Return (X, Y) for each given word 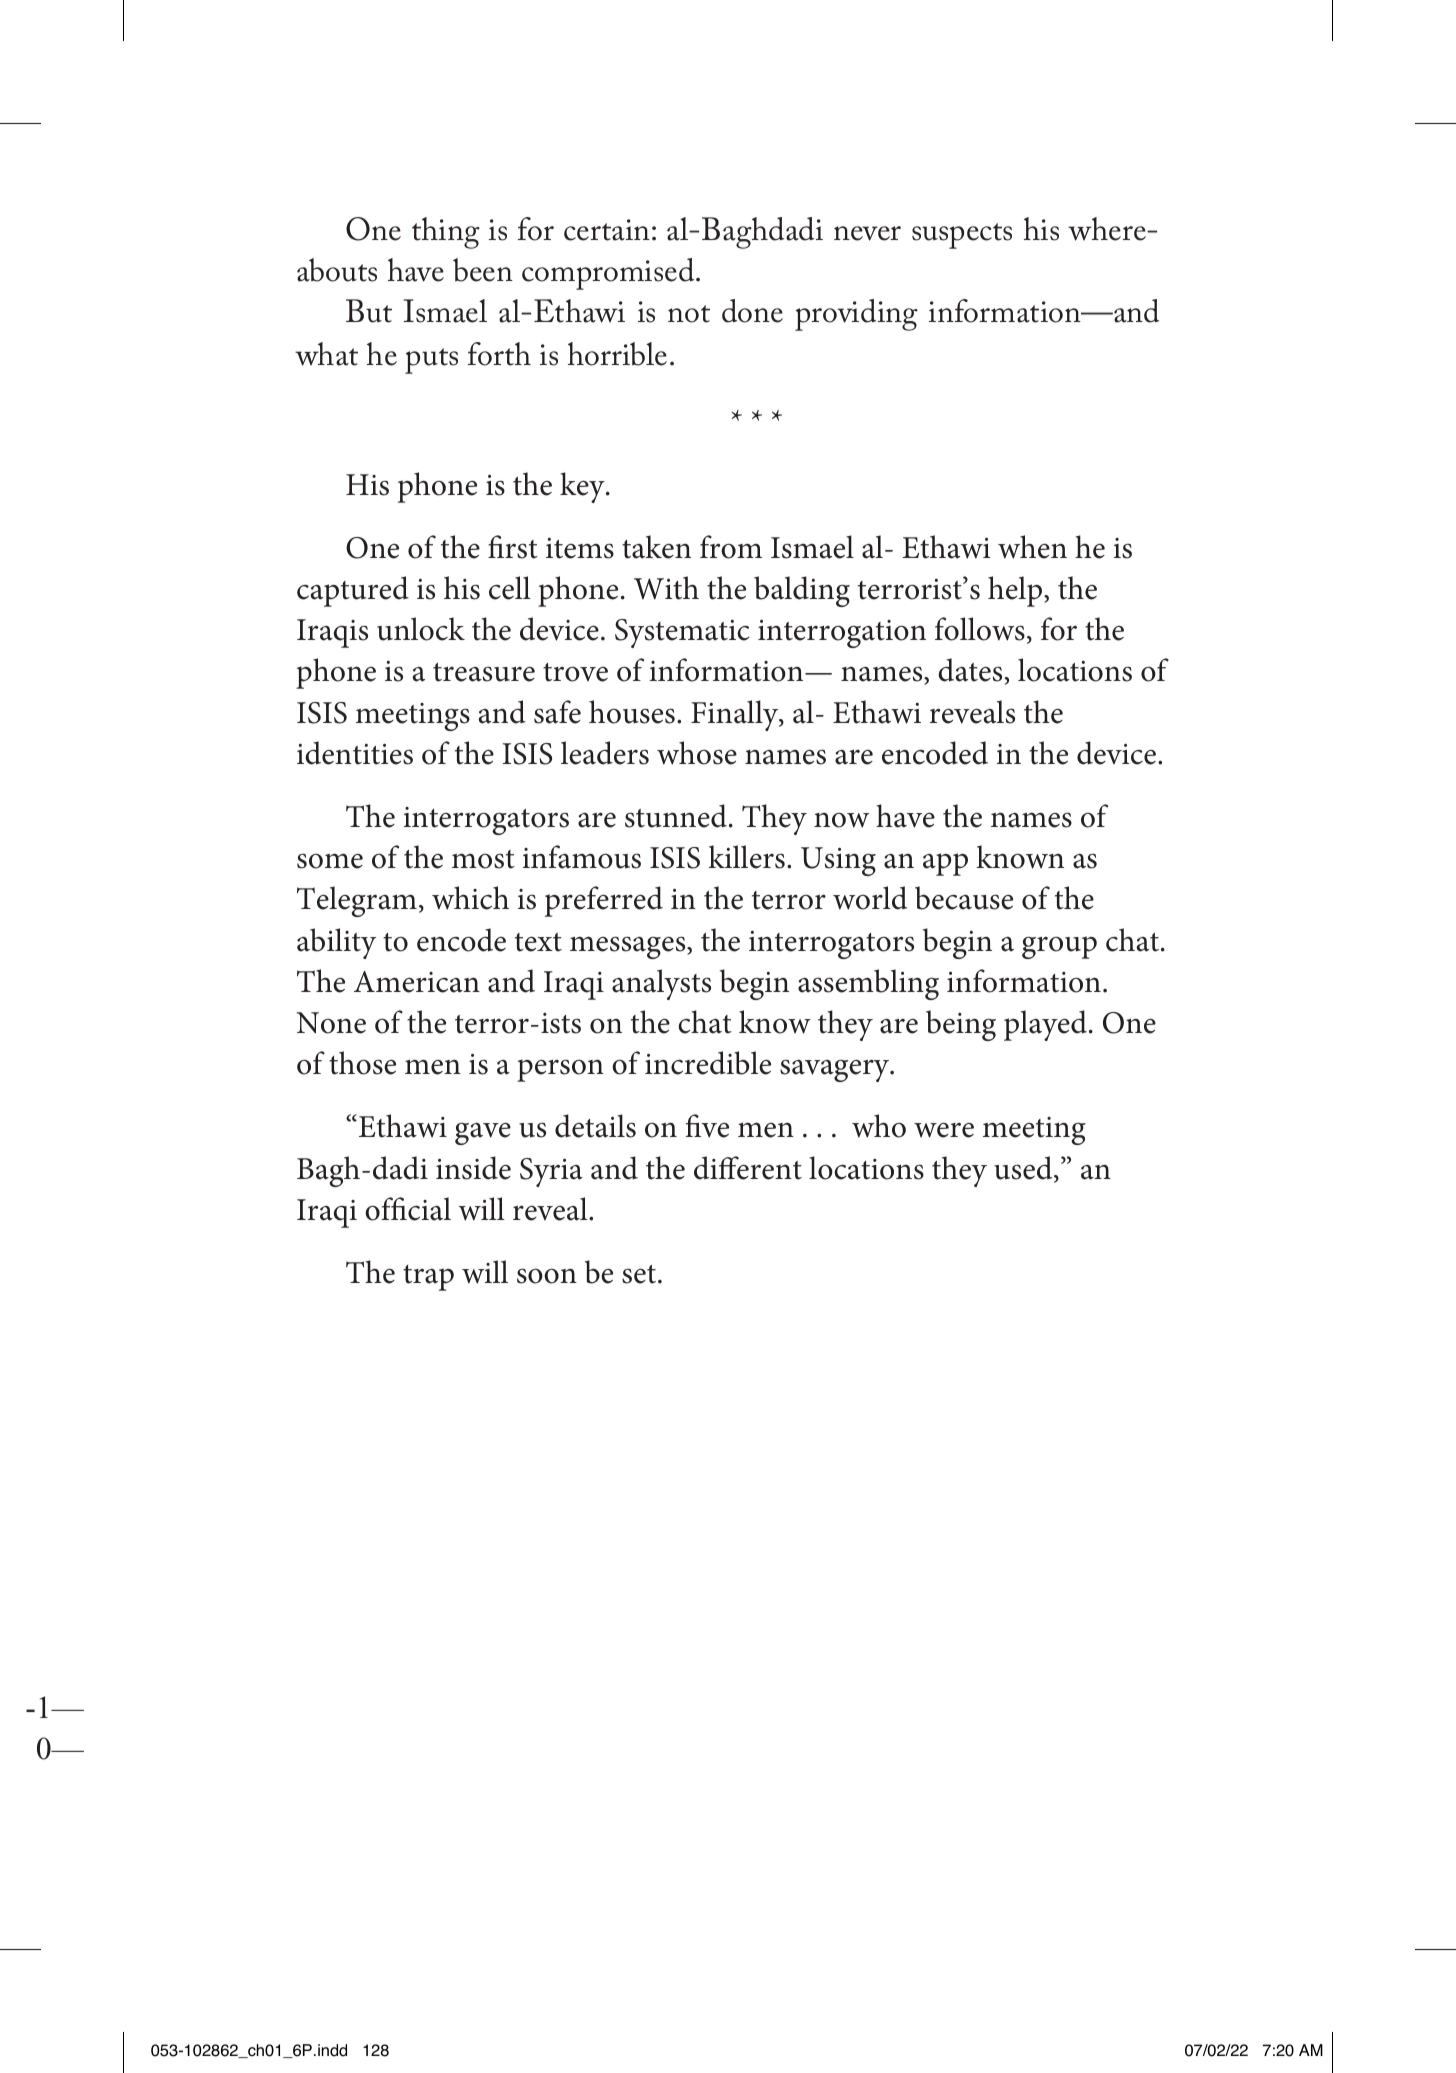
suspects (962, 236)
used (1024, 1169)
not (689, 314)
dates (970, 670)
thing (446, 233)
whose (697, 753)
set (640, 1274)
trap (428, 1278)
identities (355, 753)
